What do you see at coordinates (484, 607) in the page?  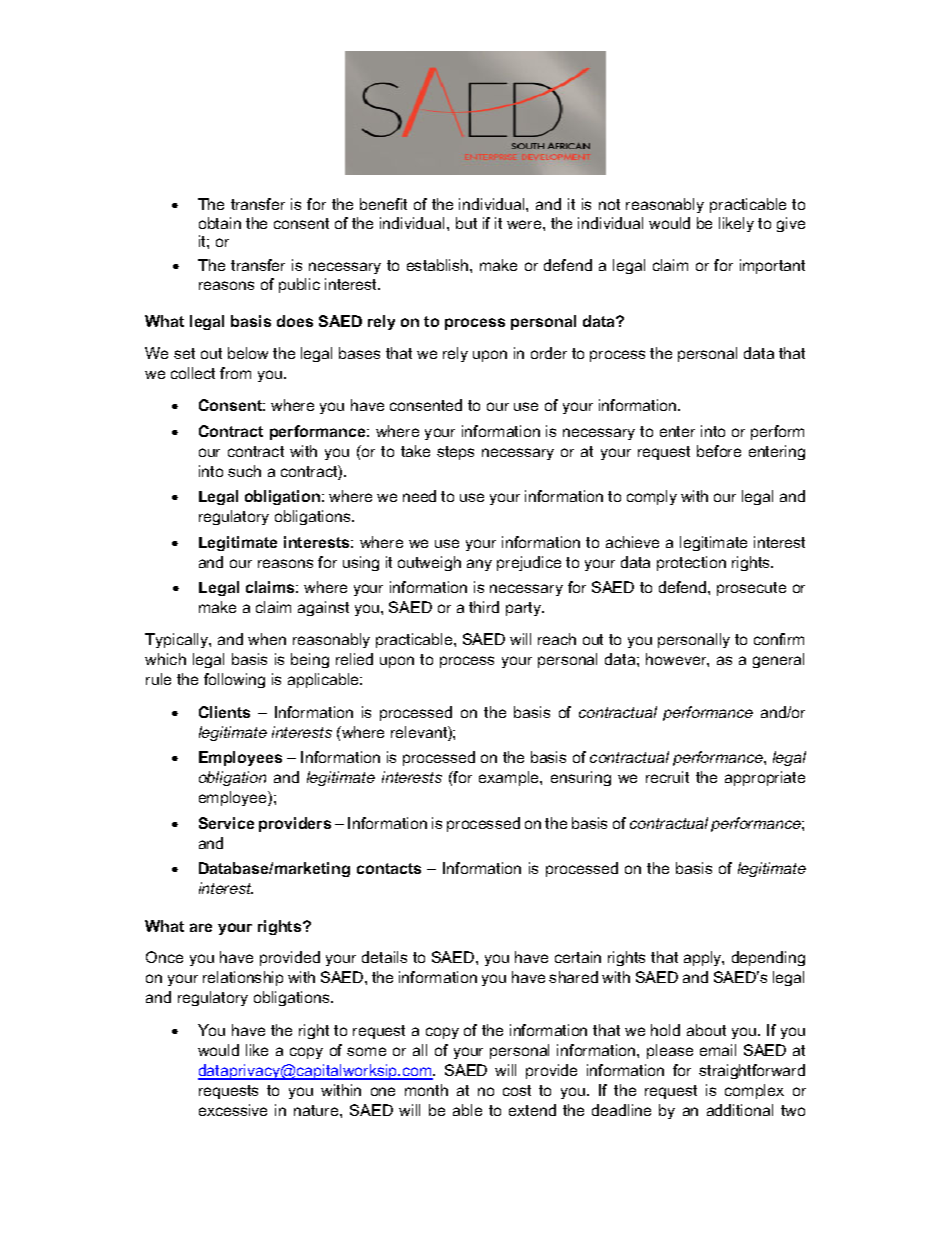 I see `third` at bounding box center [484, 607].
